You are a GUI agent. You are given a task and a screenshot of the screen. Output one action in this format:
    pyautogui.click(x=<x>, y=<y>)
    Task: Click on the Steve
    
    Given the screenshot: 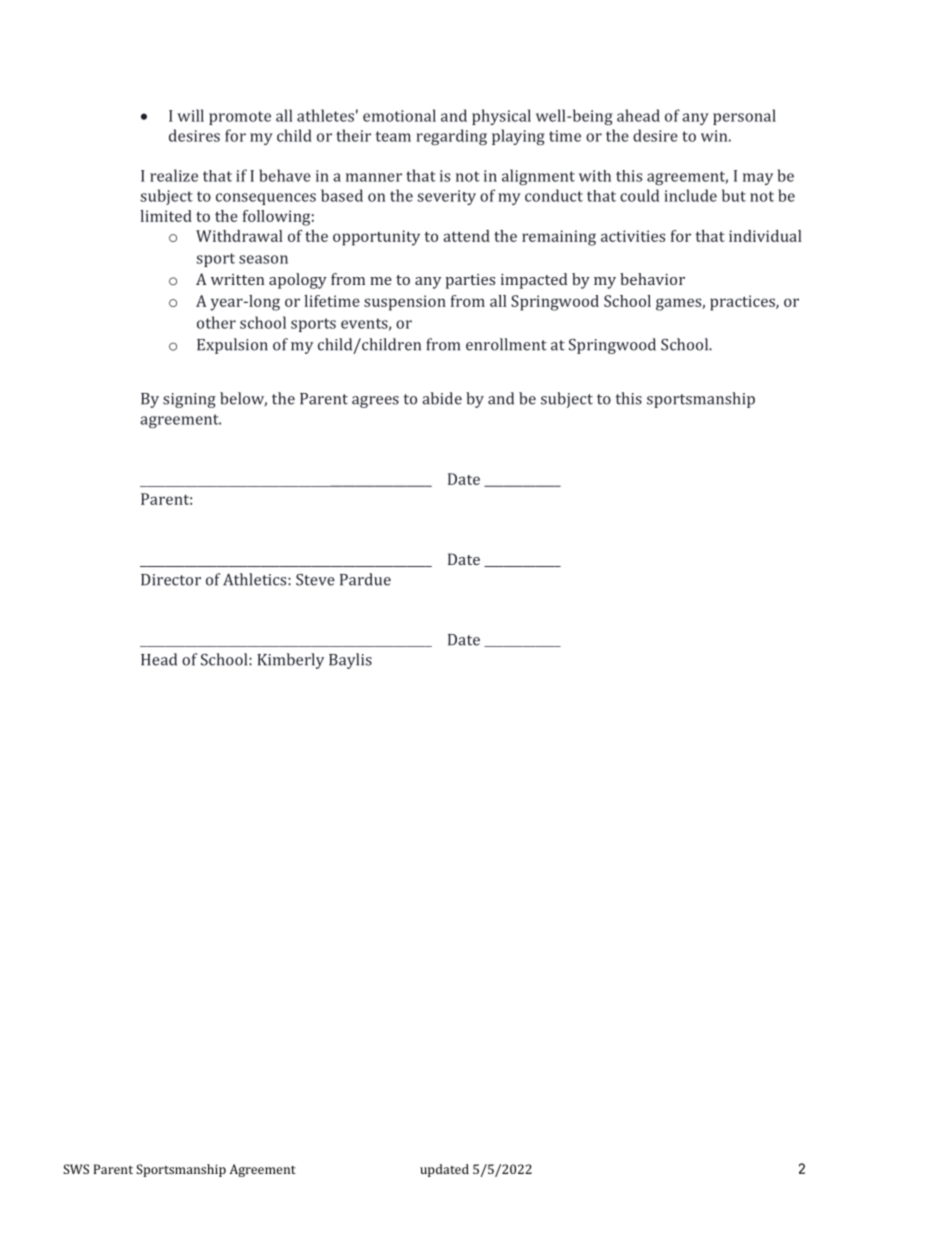 What is the action you would take?
    pyautogui.click(x=315, y=580)
